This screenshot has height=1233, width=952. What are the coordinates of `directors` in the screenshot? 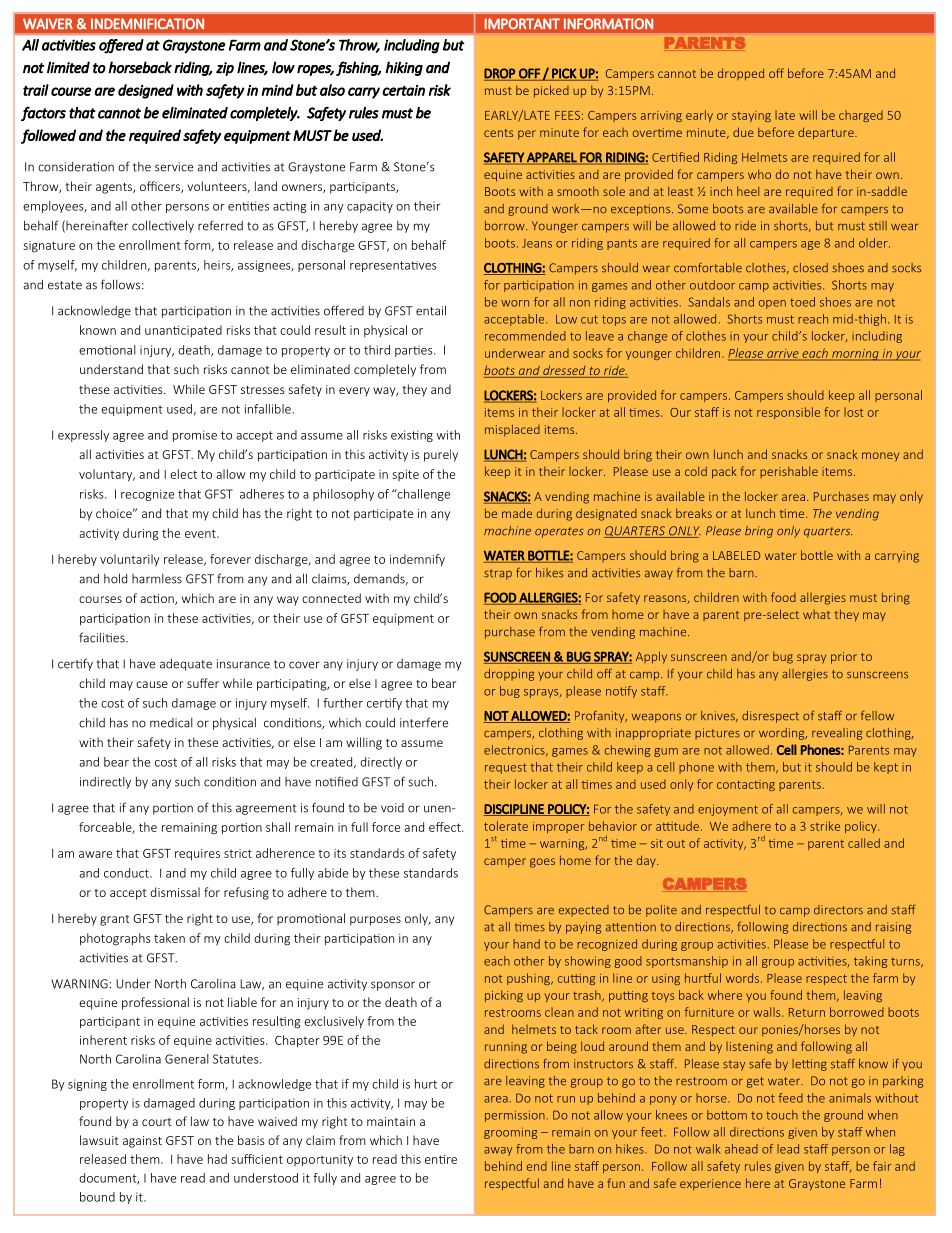 It's located at (838, 910).
